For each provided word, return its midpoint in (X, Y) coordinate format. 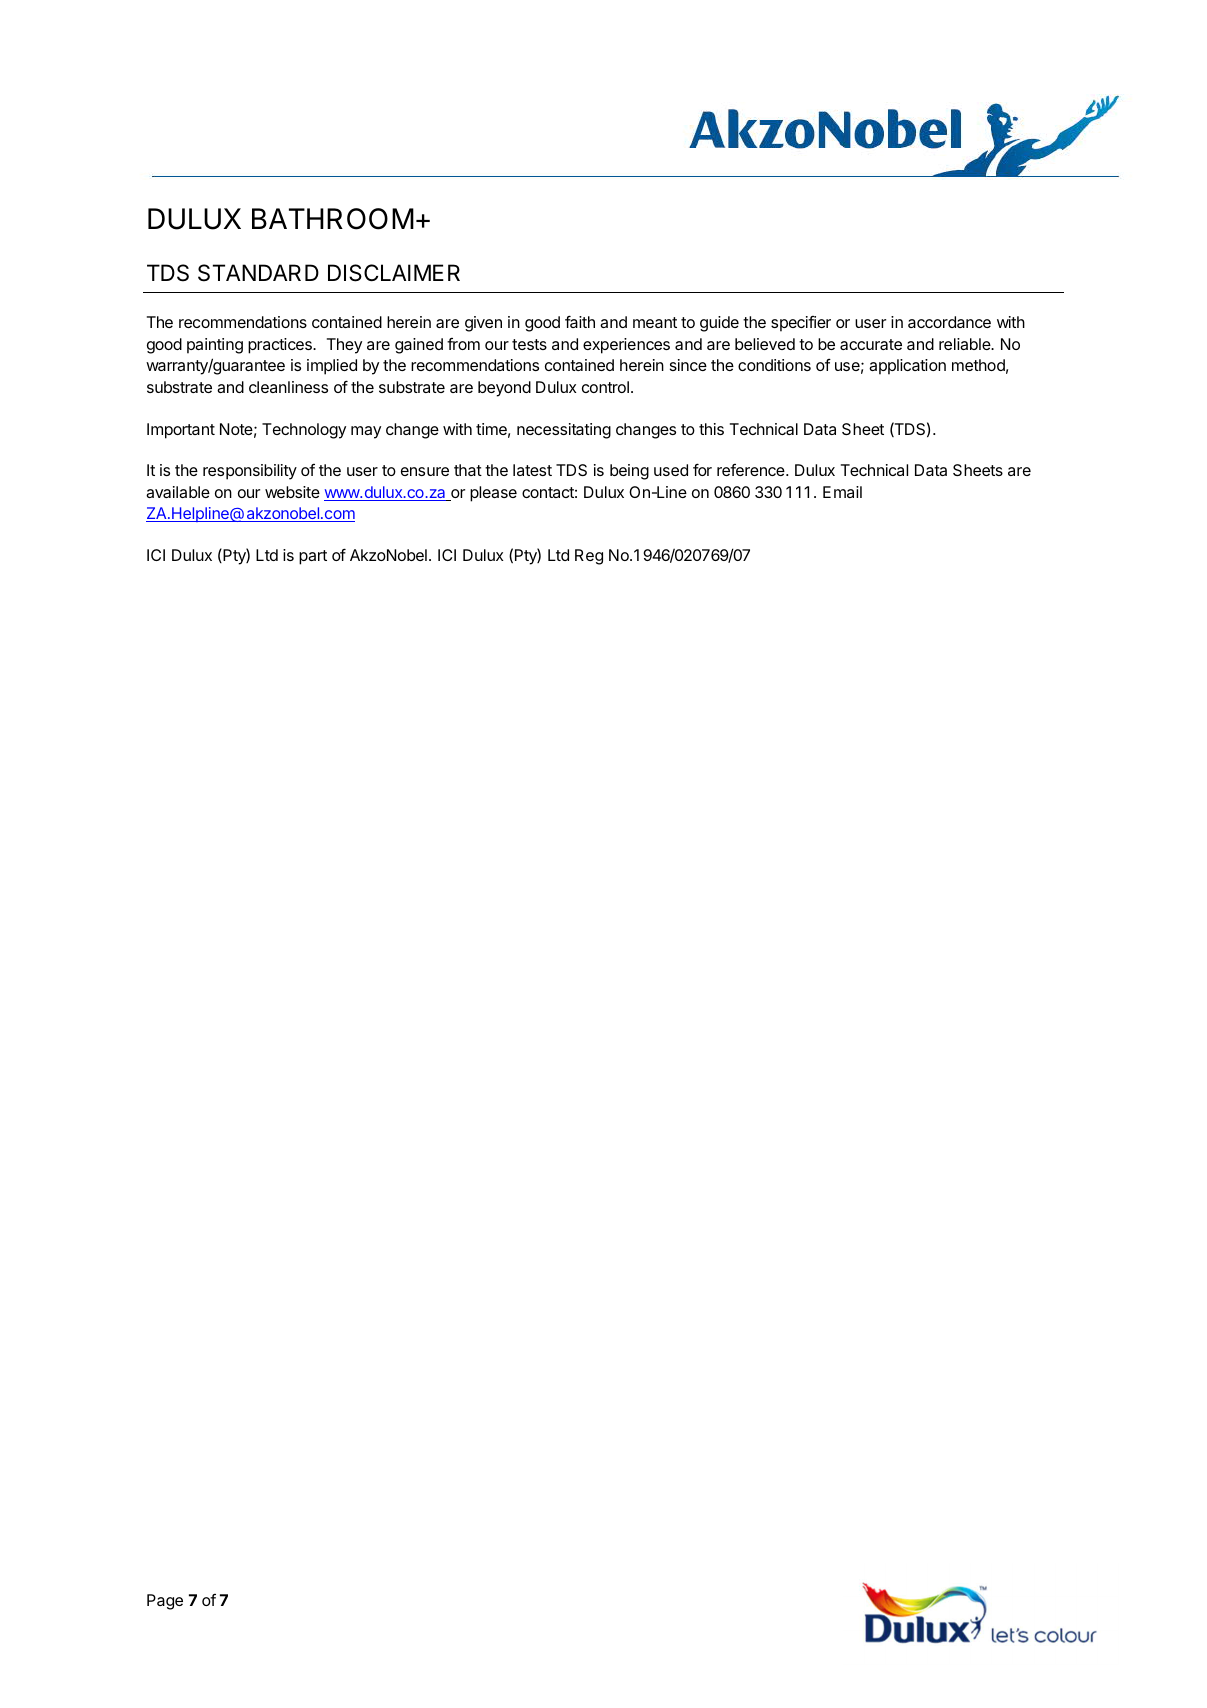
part (313, 557)
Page (165, 1602)
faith (580, 321)
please (493, 494)
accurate (871, 344)
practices (281, 346)
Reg (589, 557)
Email (842, 492)
